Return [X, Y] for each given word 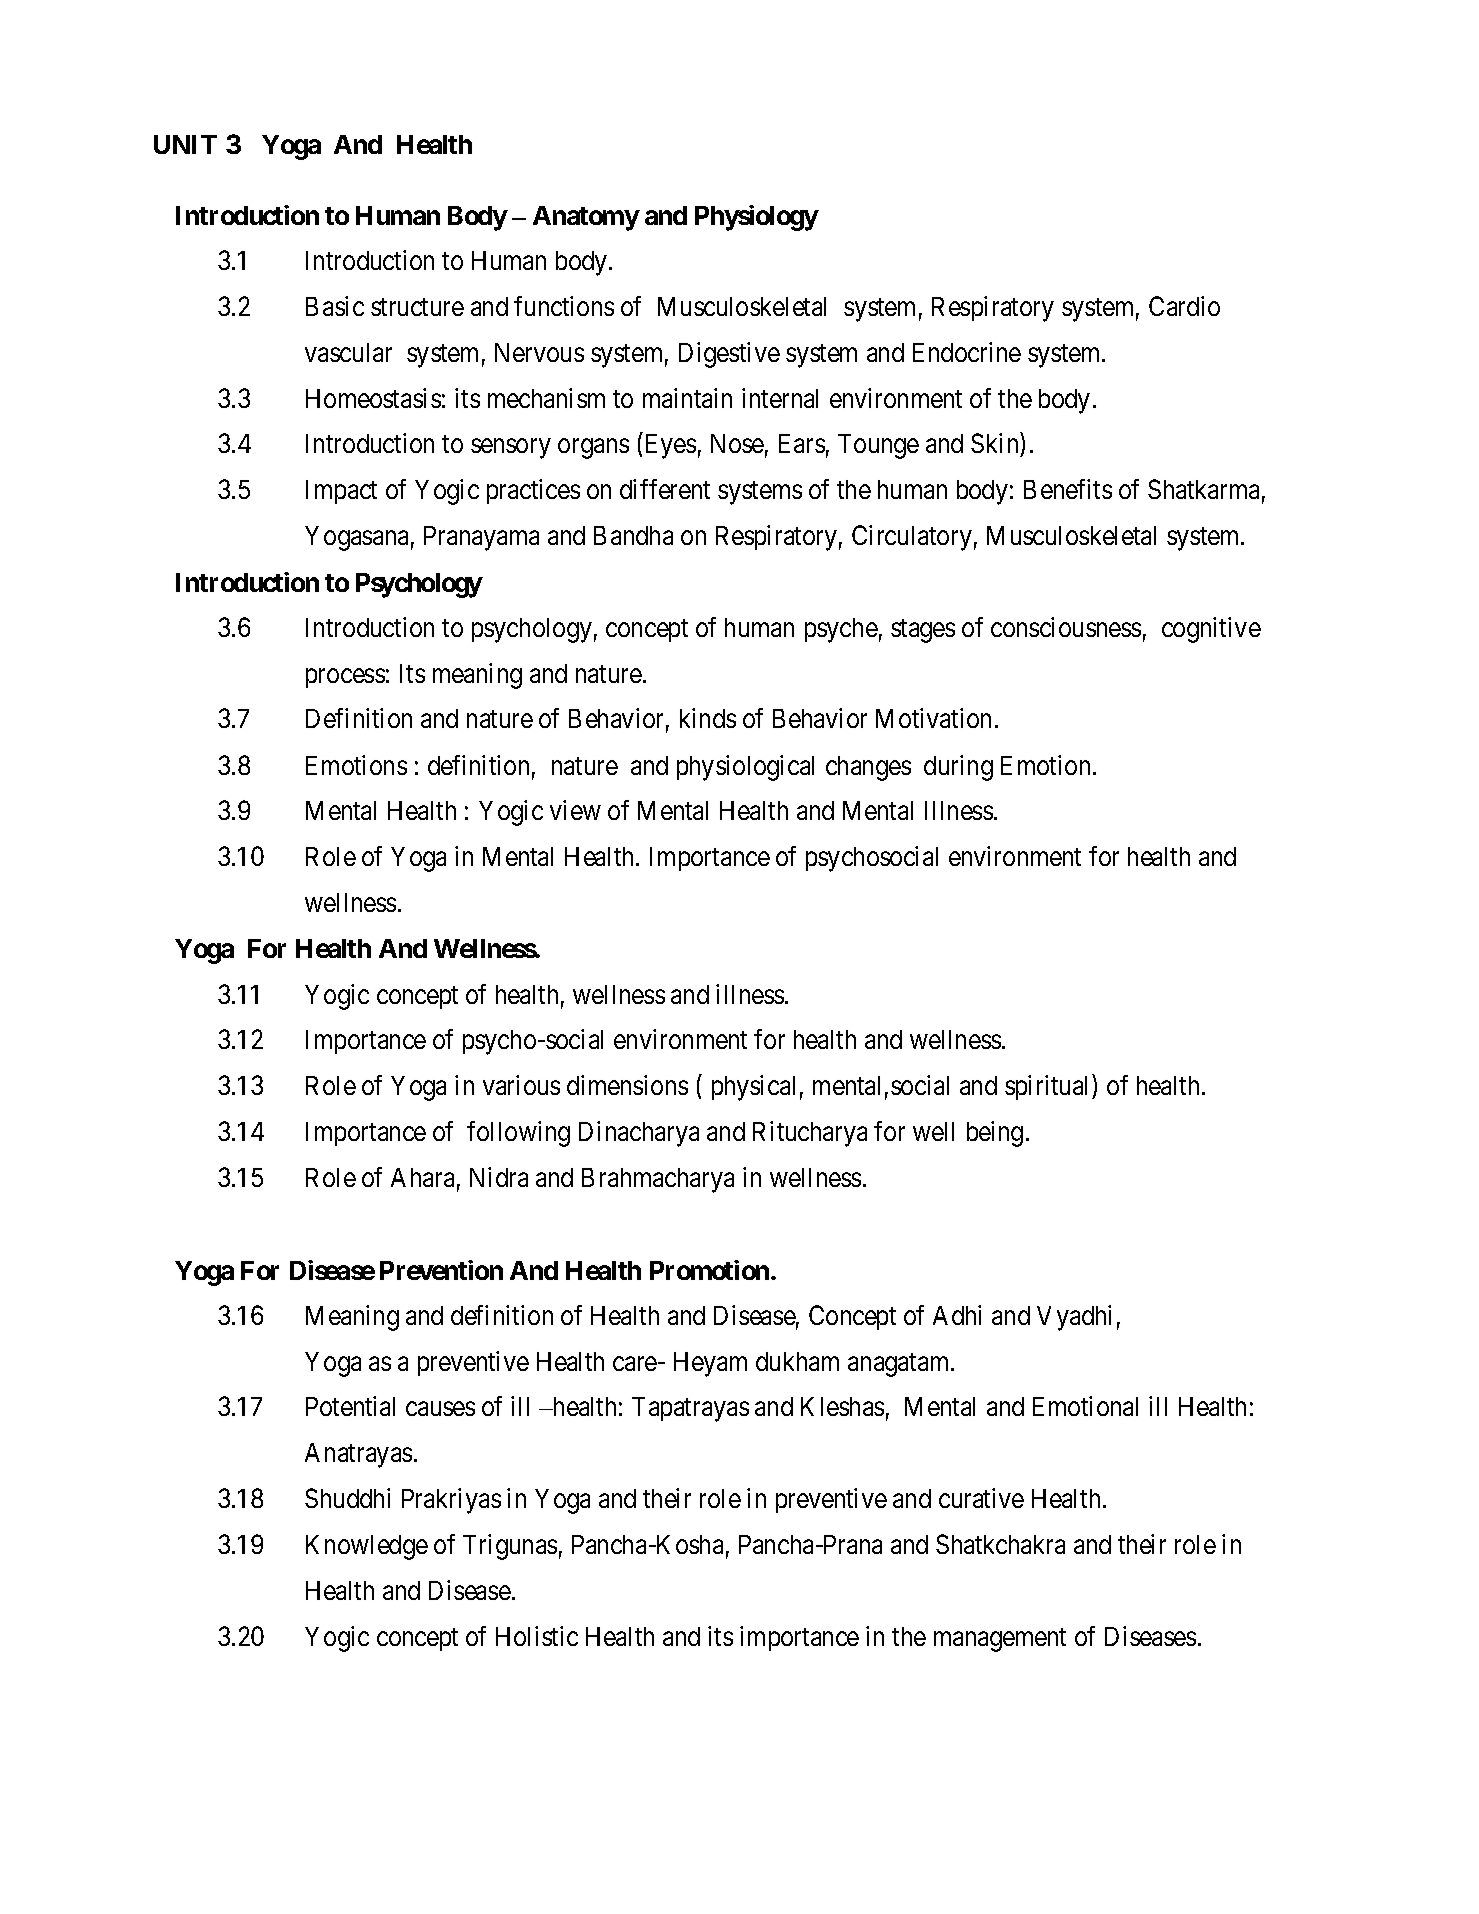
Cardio [1184, 306]
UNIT [185, 144]
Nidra [499, 1177]
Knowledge [367, 1547]
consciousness [1066, 627]
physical [753, 1088]
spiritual [1049, 1087]
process [345, 678]
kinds [708, 718]
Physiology [756, 218]
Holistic [537, 1636]
